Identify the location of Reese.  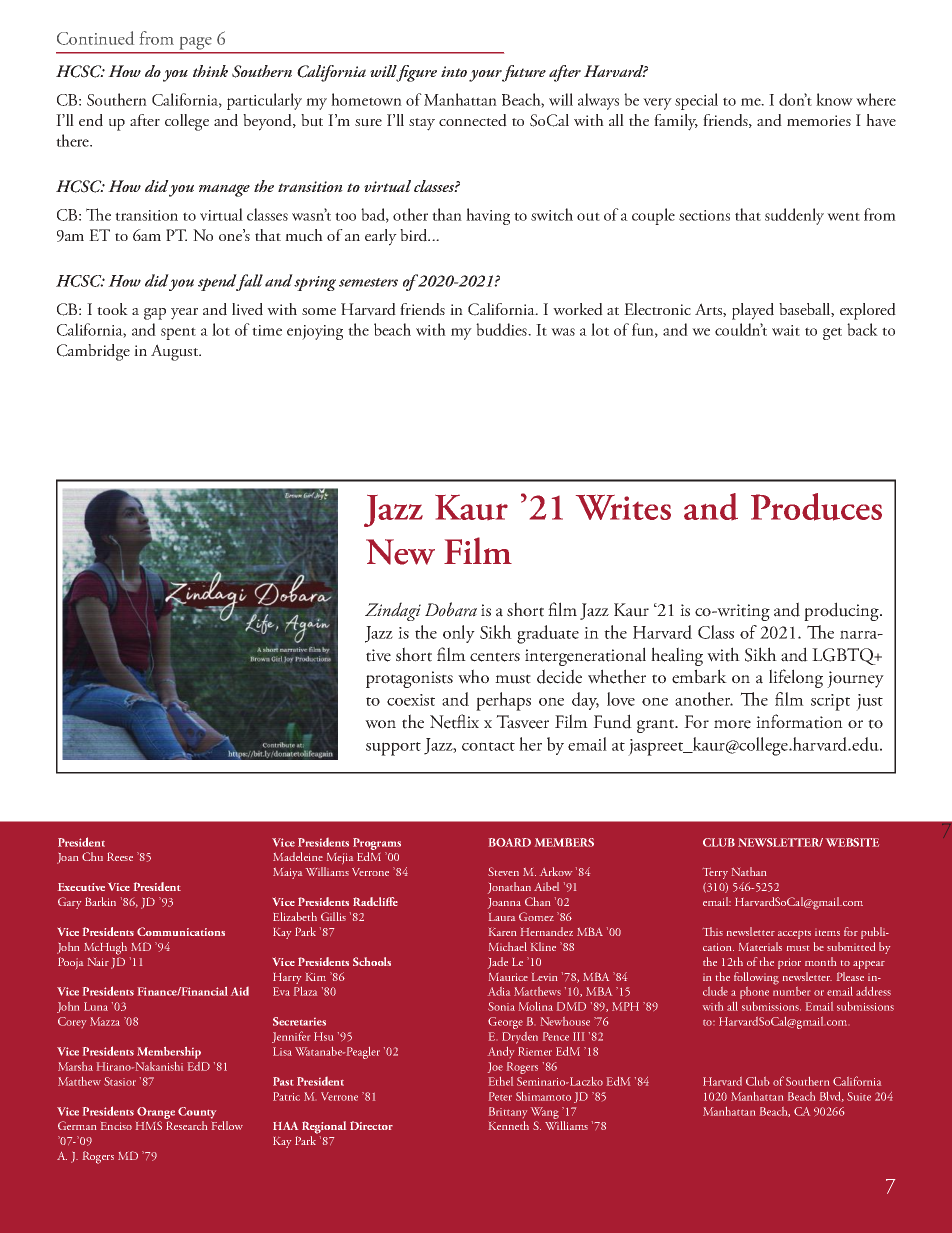
(120, 856).
